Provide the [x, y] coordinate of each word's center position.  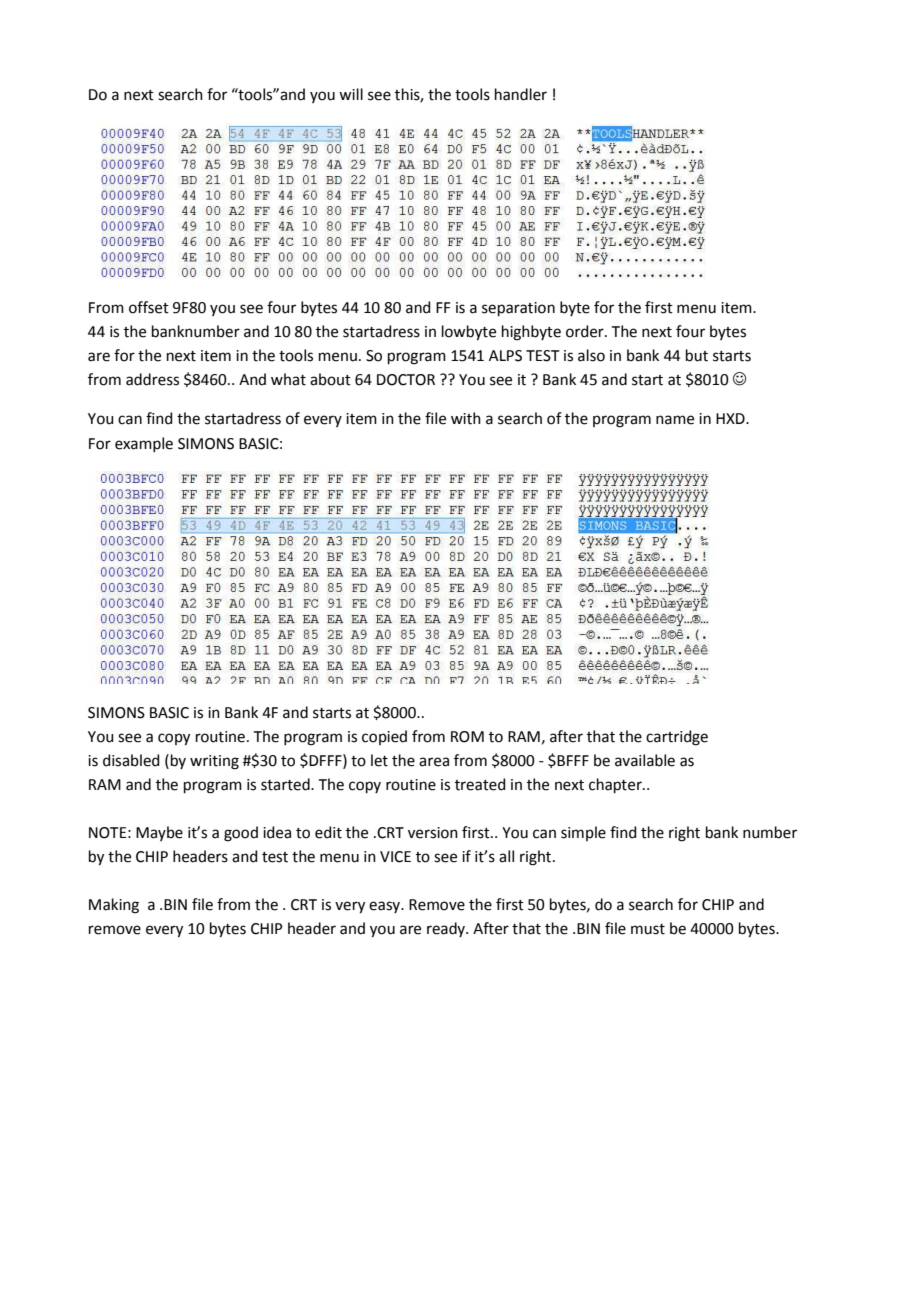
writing [214, 762]
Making [114, 906]
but [697, 355]
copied [384, 737]
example [144, 444]
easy [386, 907]
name [675, 420]
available [645, 760]
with [466, 418]
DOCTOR [406, 380]
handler [521, 94]
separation [518, 309]
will [351, 94]
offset [149, 307]
